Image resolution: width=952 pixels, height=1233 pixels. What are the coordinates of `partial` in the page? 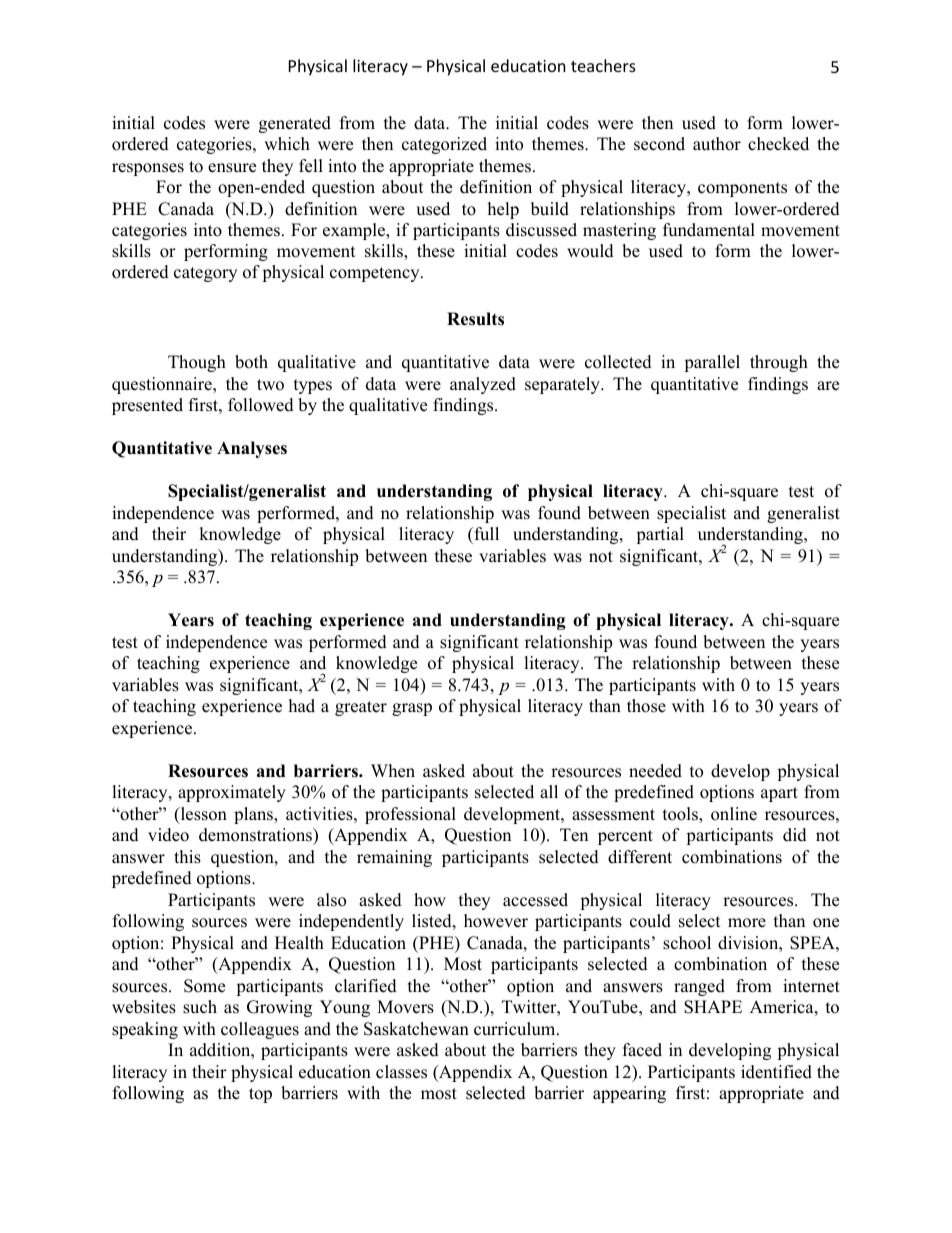 It's located at (660, 535).
